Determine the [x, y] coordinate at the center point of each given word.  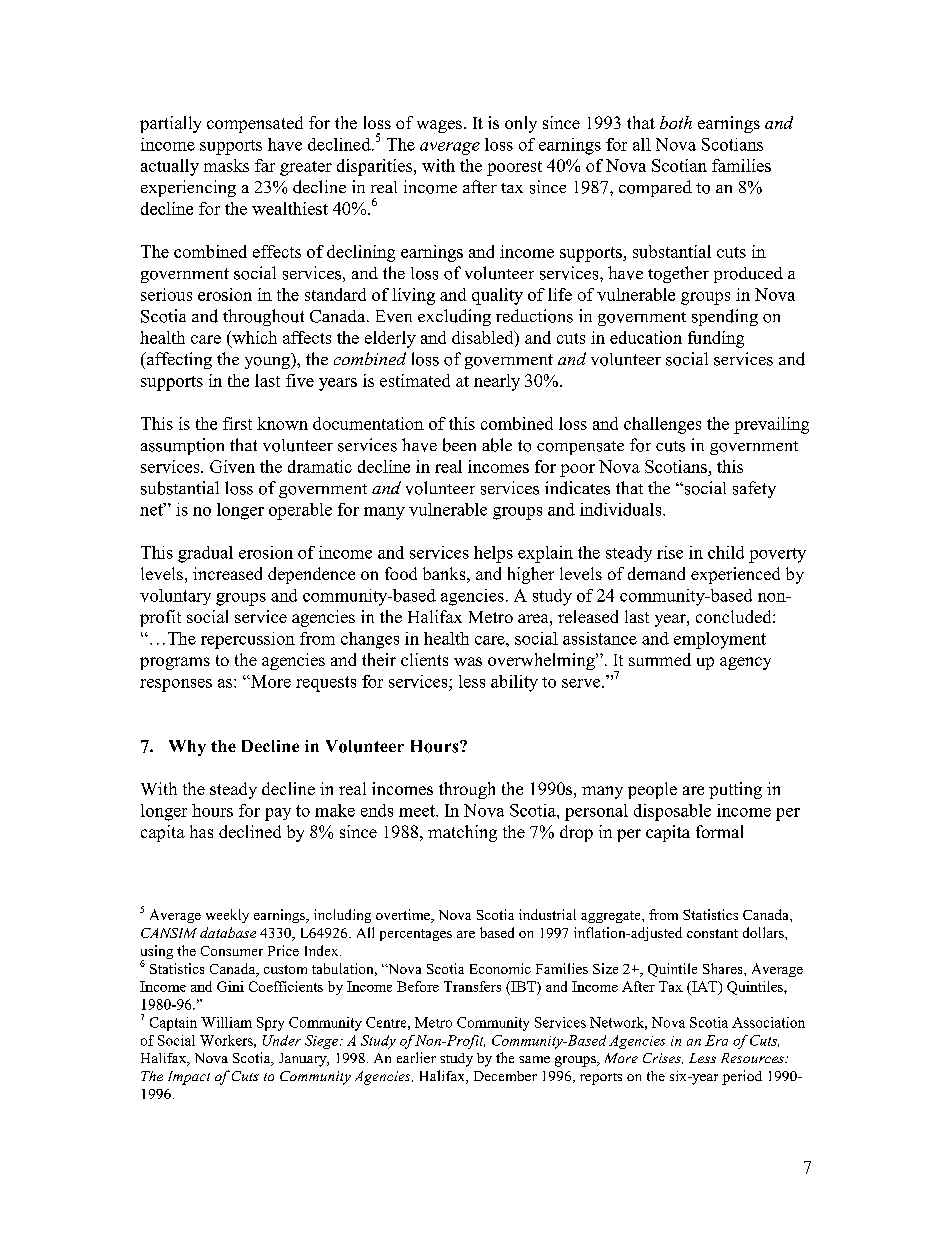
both [676, 122]
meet [418, 811]
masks [226, 165]
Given [232, 466]
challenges [662, 425]
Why [187, 748]
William [226, 1022]
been [459, 445]
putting [735, 790]
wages [439, 126]
